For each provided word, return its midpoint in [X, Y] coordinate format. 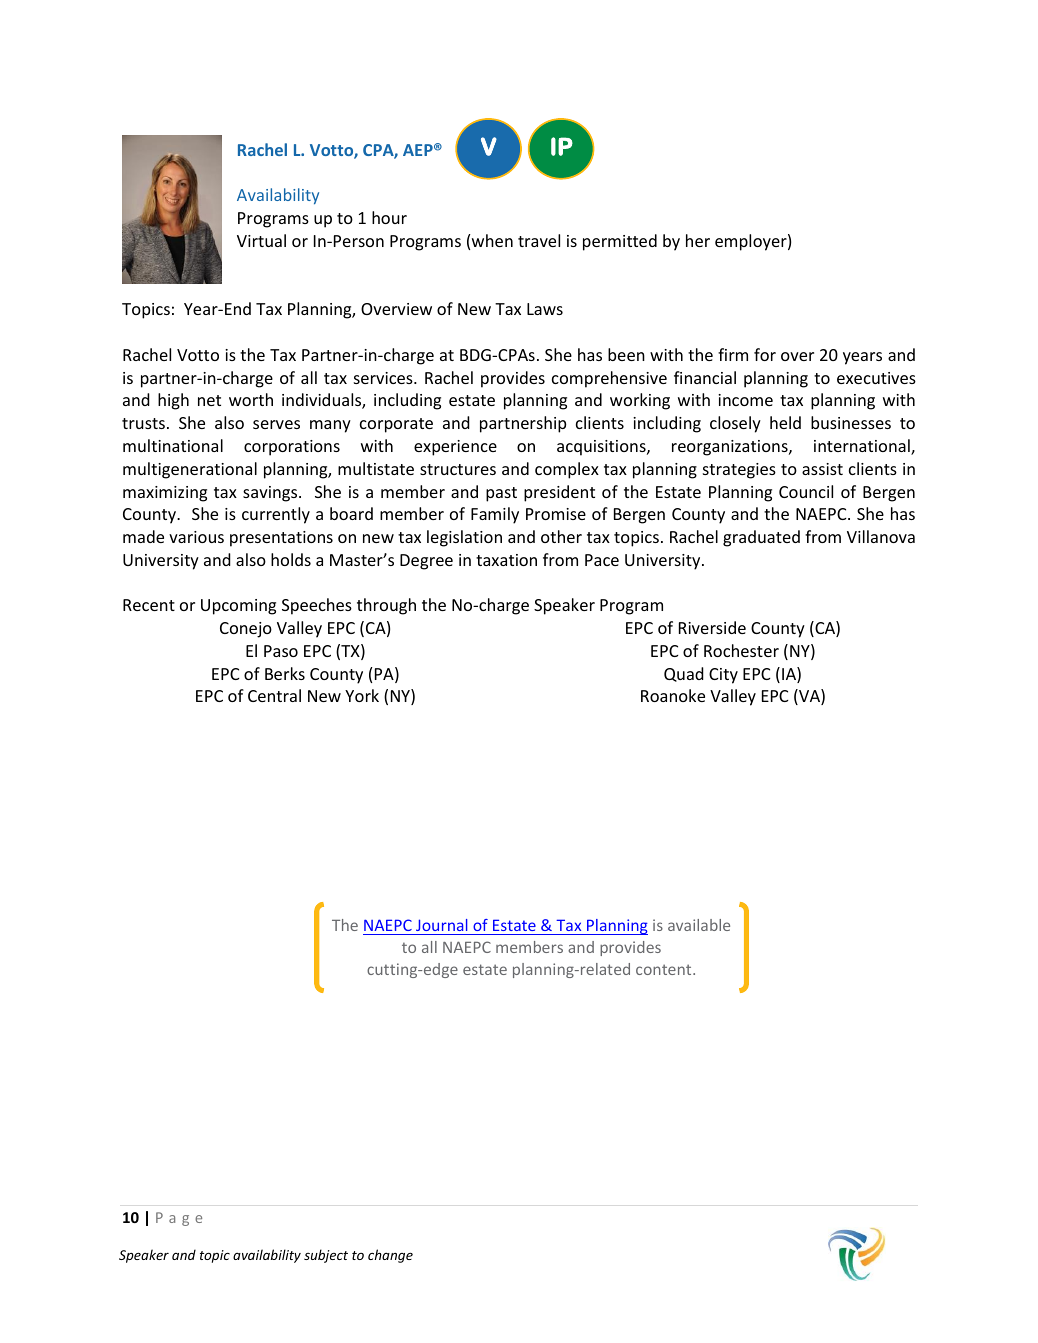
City [723, 676]
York [362, 695]
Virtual [261, 240]
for [765, 354]
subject [326, 1256]
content [665, 969]
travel [539, 240]
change [390, 1256]
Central [274, 695]
